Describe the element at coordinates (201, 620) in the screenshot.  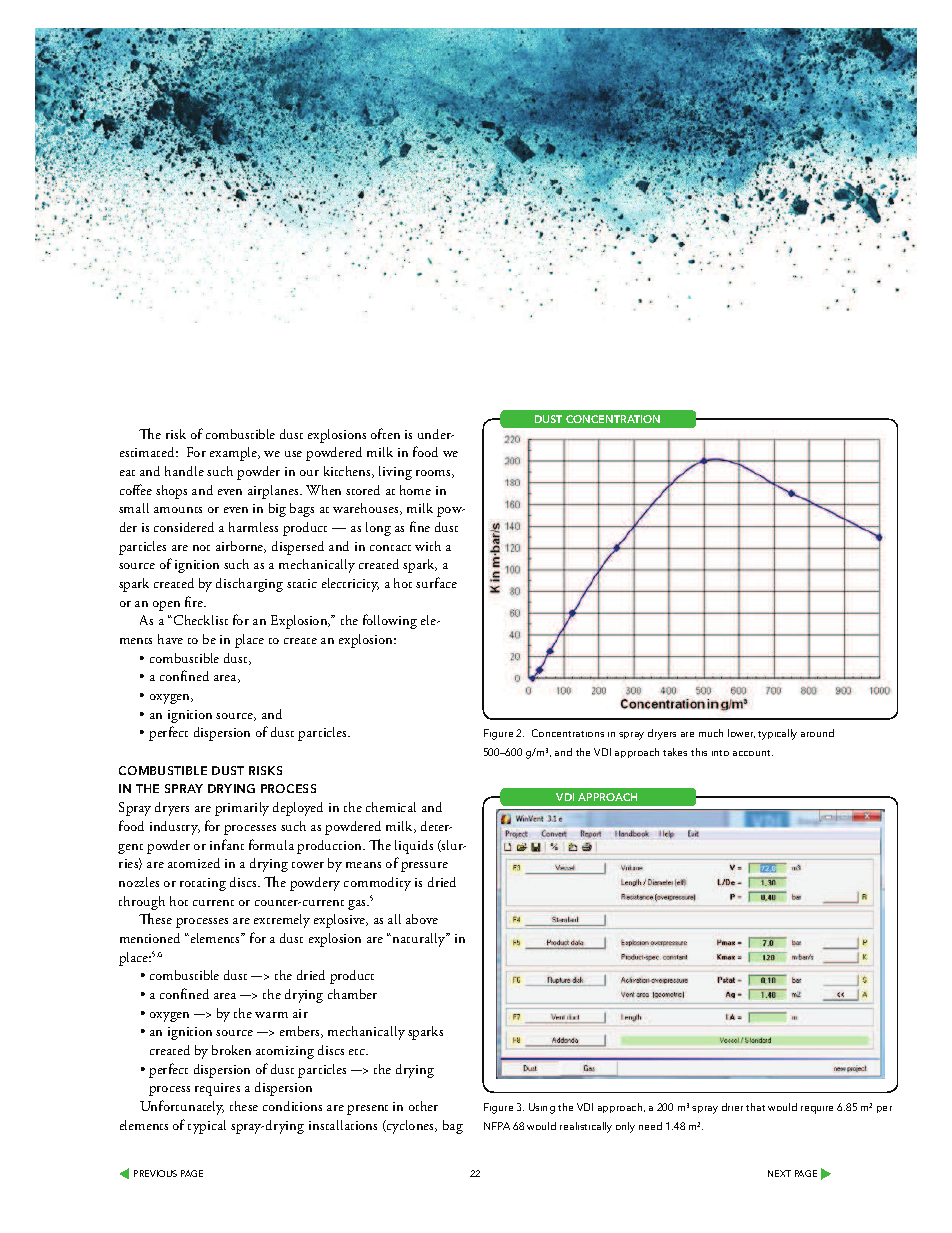
I see `Checklist` at that location.
